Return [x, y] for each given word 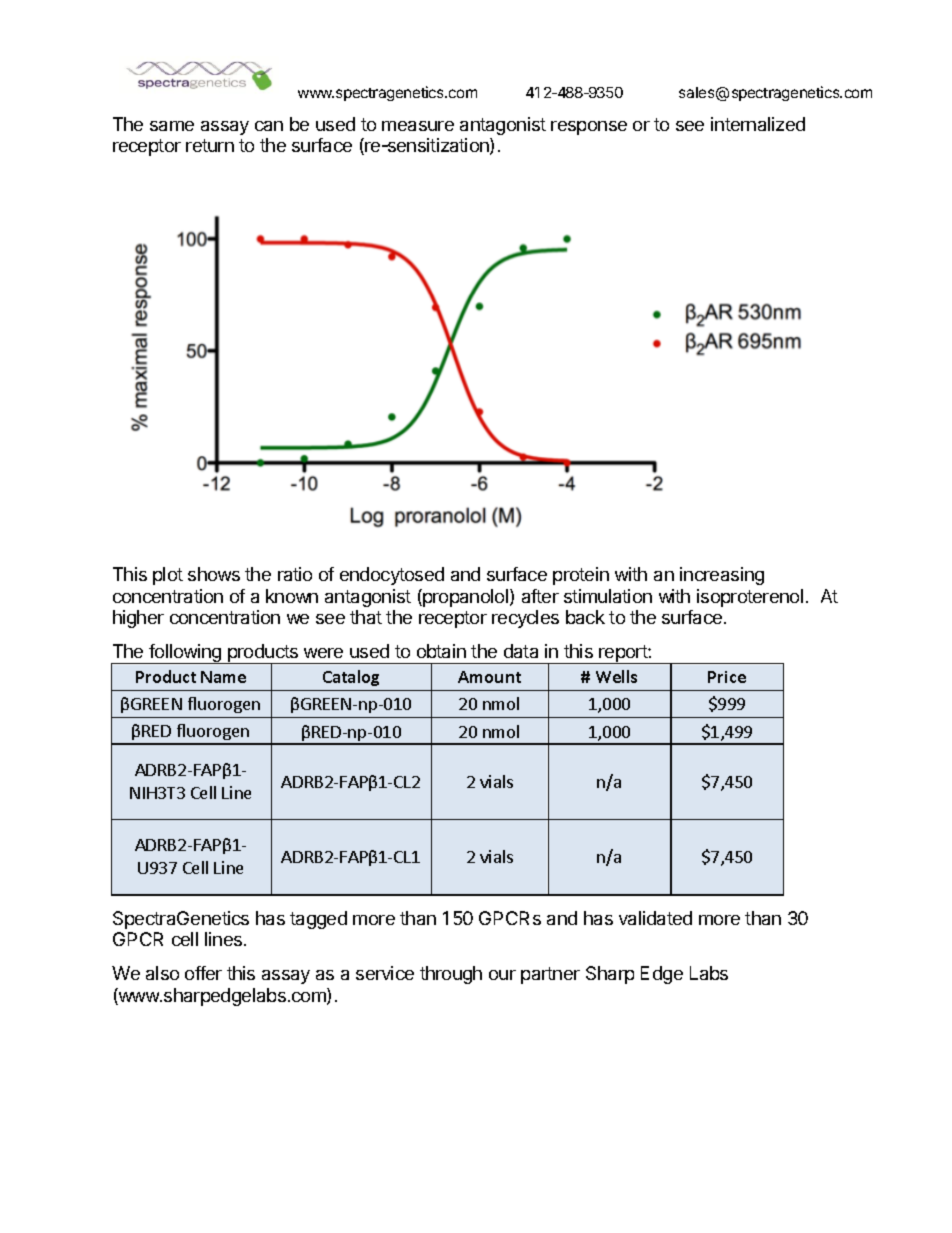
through [451, 975]
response [589, 128]
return [210, 145]
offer [203, 973]
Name [223, 677]
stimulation [608, 596]
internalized [758, 124]
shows [214, 574]
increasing [722, 576]
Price [727, 677]
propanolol [466, 598]
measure [418, 126]
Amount [489, 677]
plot [168, 576]
